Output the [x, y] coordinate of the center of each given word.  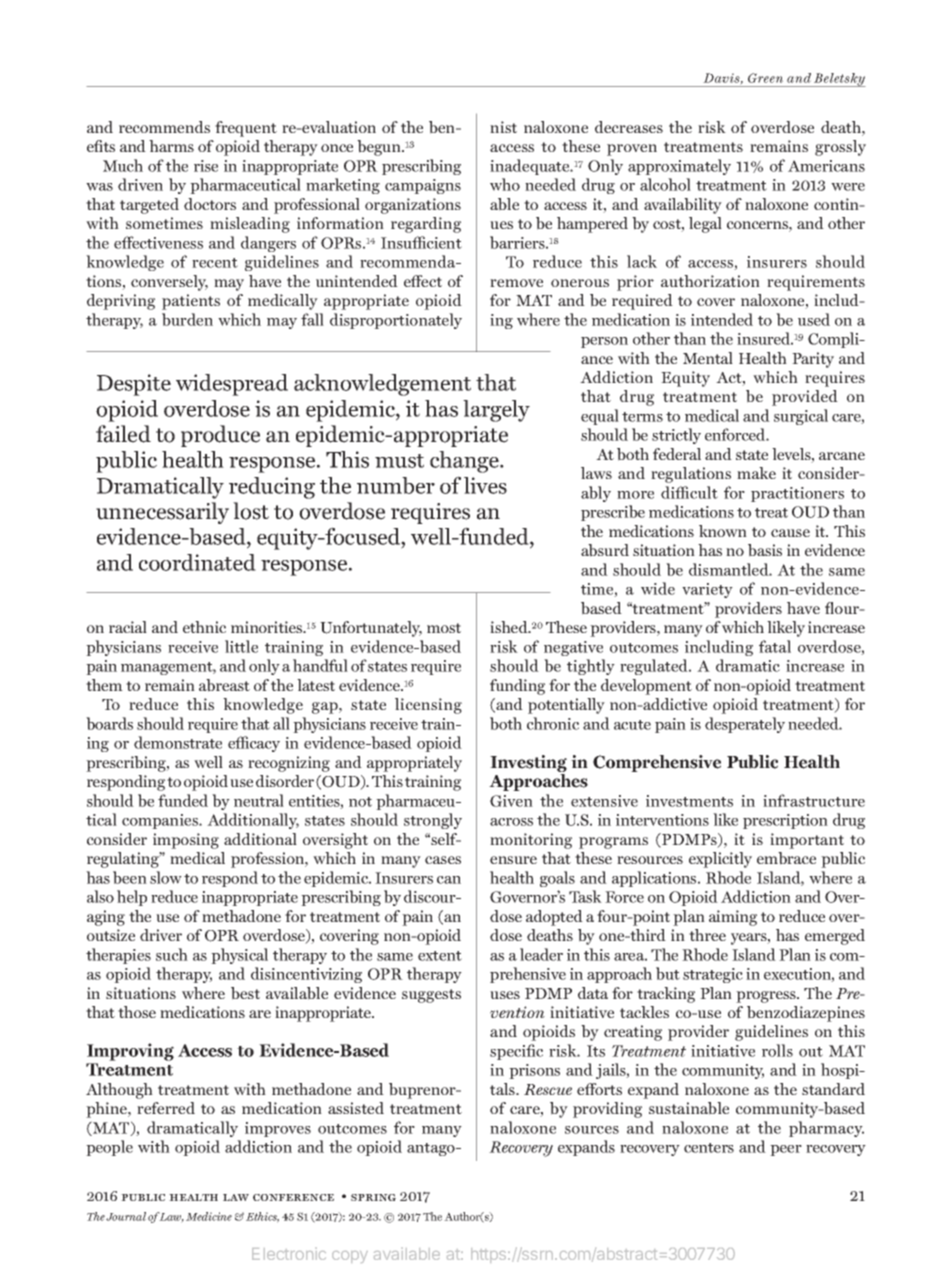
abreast [224, 685]
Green [765, 78]
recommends [164, 127]
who [505, 184]
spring [373, 1197]
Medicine [209, 1216]
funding [517, 687]
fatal [775, 646]
